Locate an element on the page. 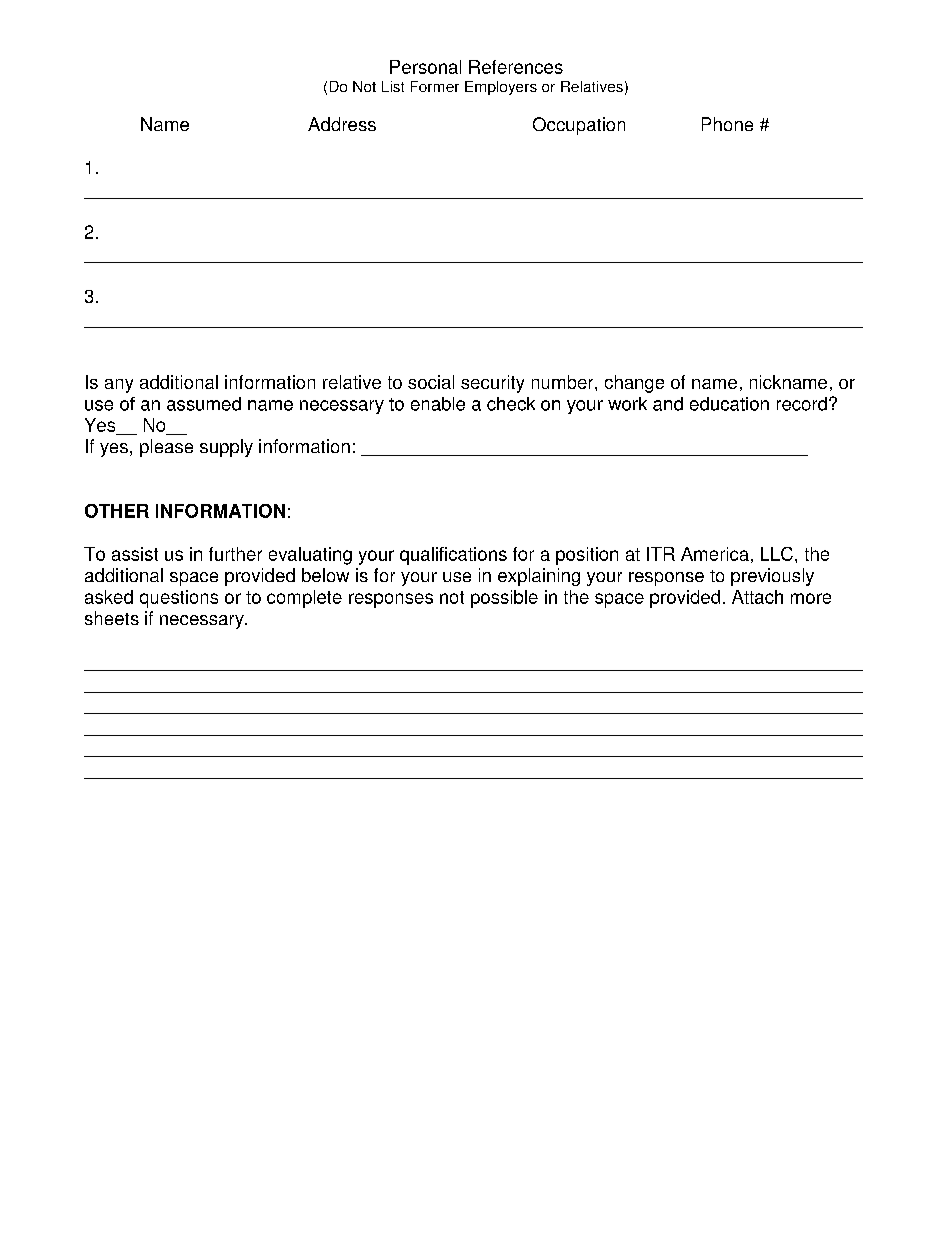 The image size is (952, 1233). Attach is located at coordinates (757, 597).
